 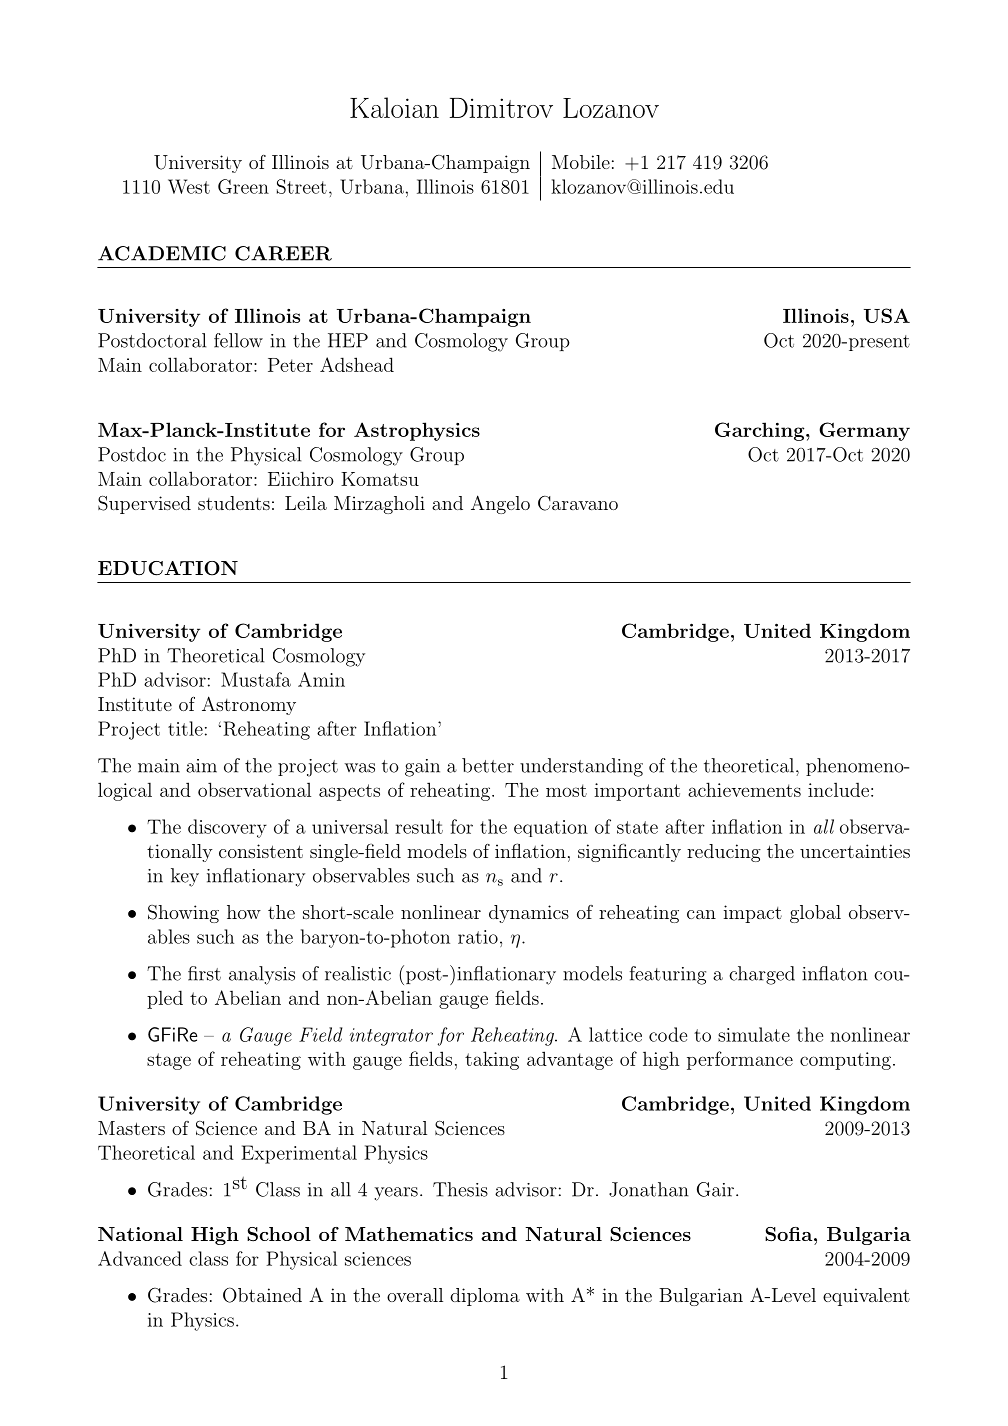 I want to click on Obtained, so click(x=262, y=1295).
